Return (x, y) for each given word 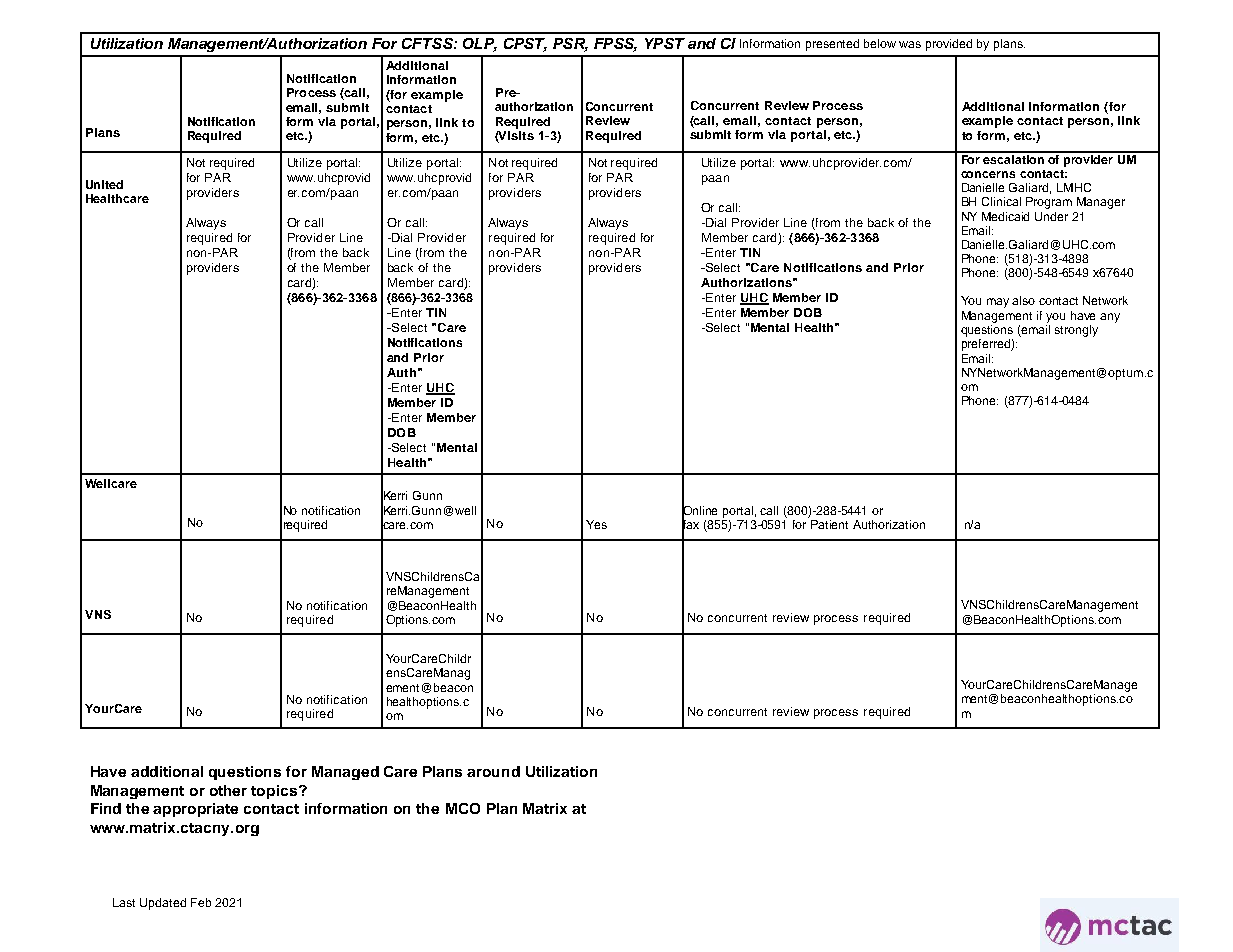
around (493, 771)
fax (690, 524)
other (228, 790)
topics (275, 792)
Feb (201, 902)
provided (949, 45)
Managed (345, 773)
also (1023, 300)
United (104, 184)
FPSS (615, 45)
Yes (596, 524)
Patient (829, 524)
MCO (463, 808)
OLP (480, 45)
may (998, 303)
